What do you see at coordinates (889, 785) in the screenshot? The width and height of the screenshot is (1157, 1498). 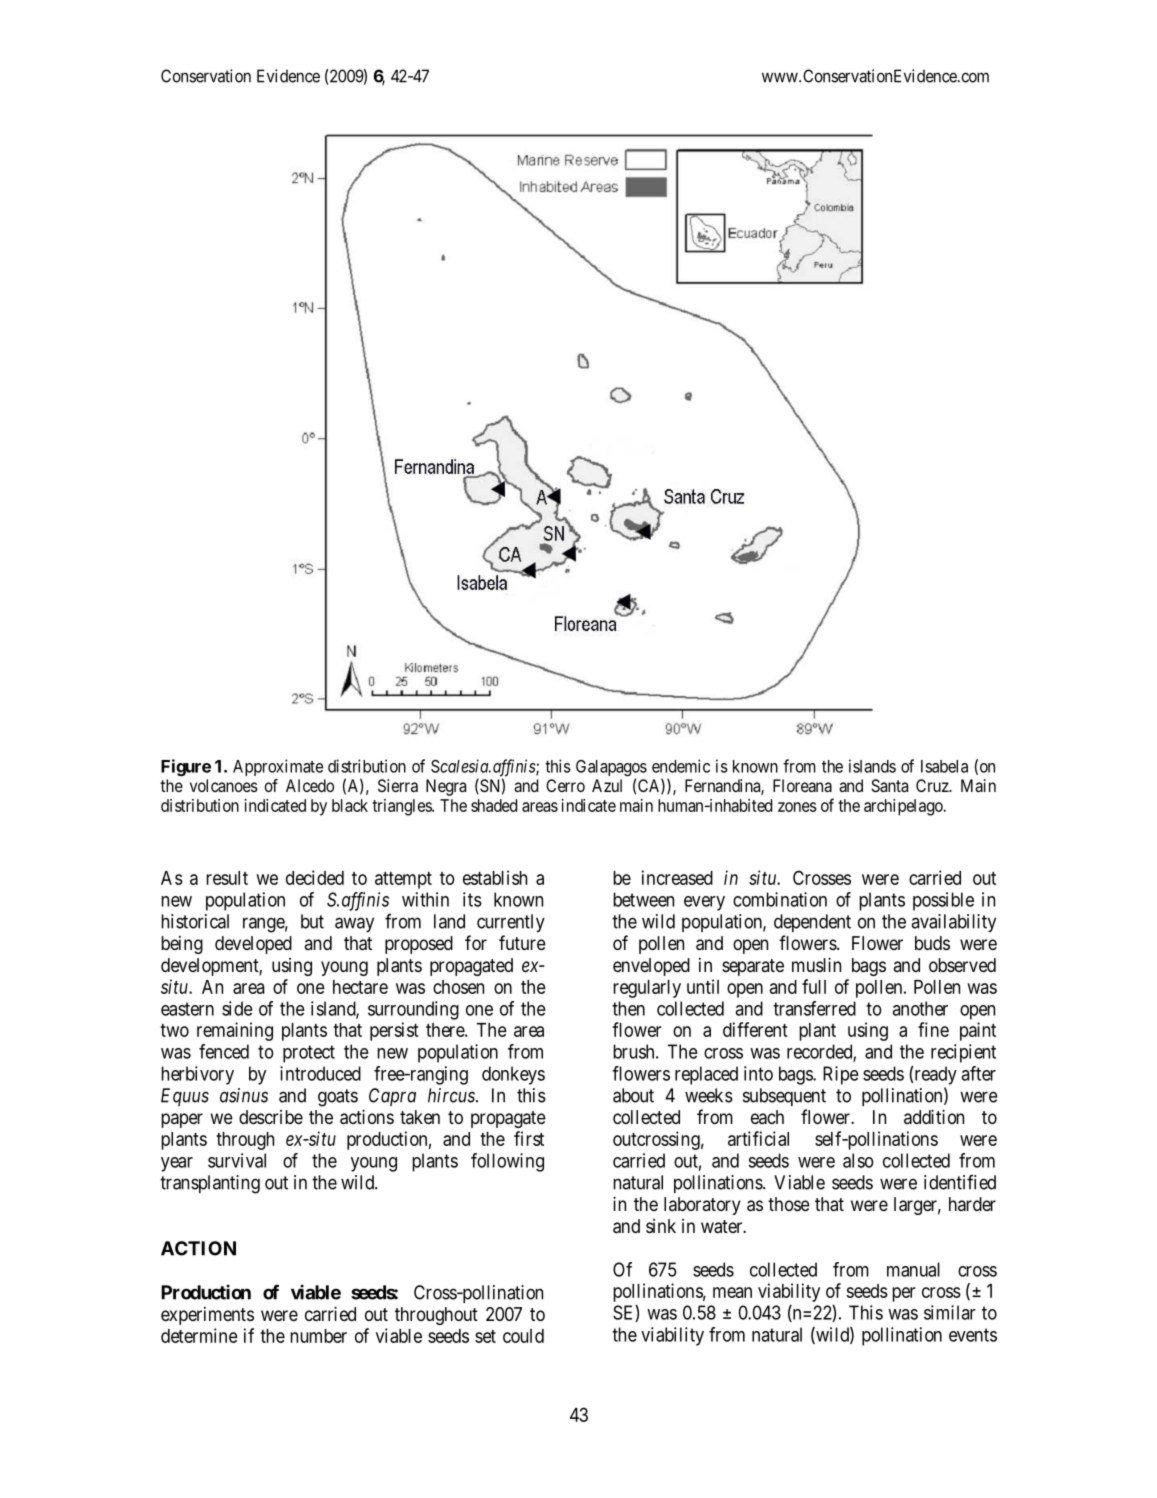 I see `Santa` at bounding box center [889, 785].
